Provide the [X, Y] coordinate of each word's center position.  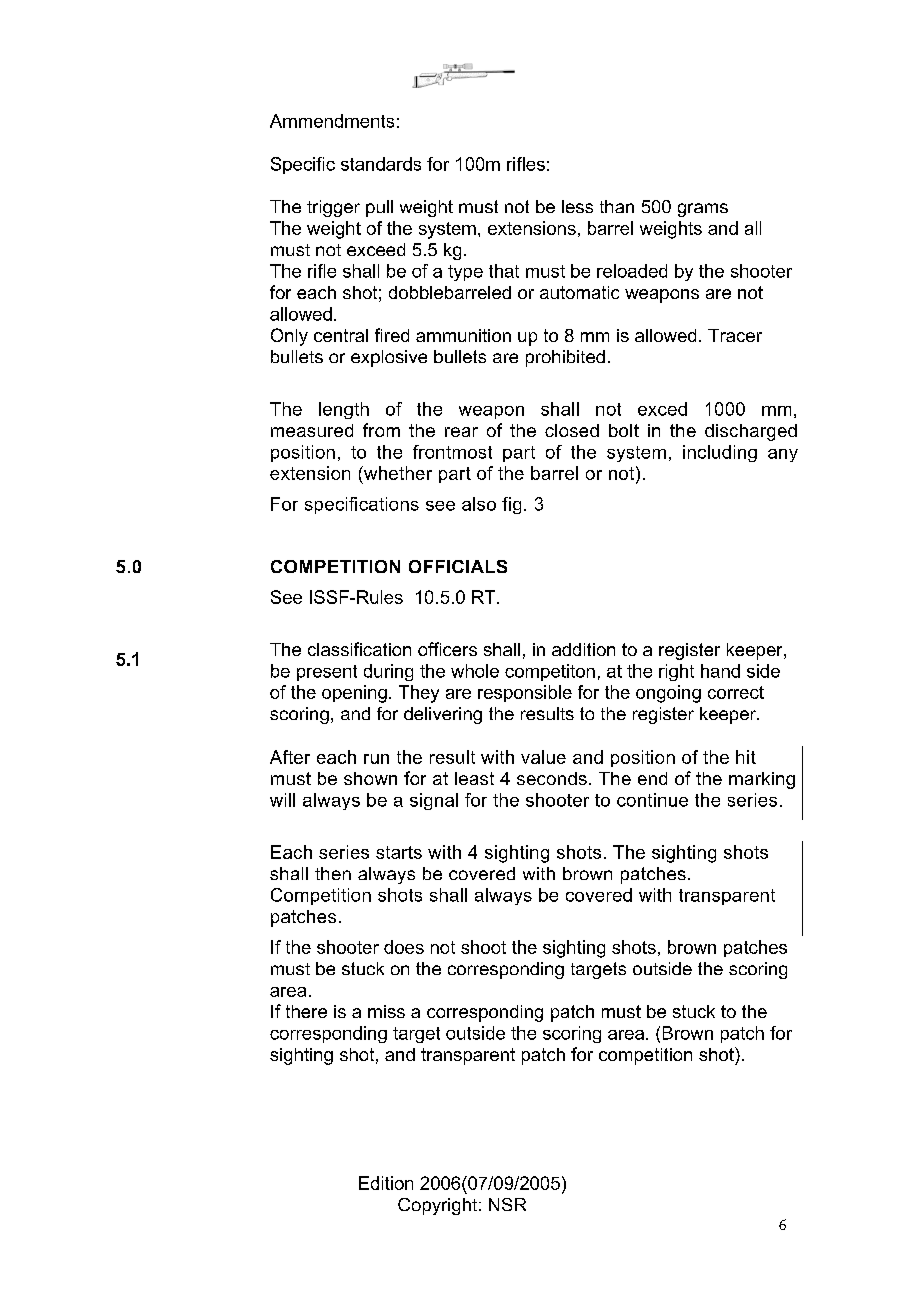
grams [703, 210]
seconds [552, 778]
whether [397, 473]
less [577, 206]
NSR [507, 1204]
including [720, 453]
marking [762, 780]
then [333, 873]
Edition [386, 1183]
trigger [333, 208]
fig [511, 505]
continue [652, 800]
